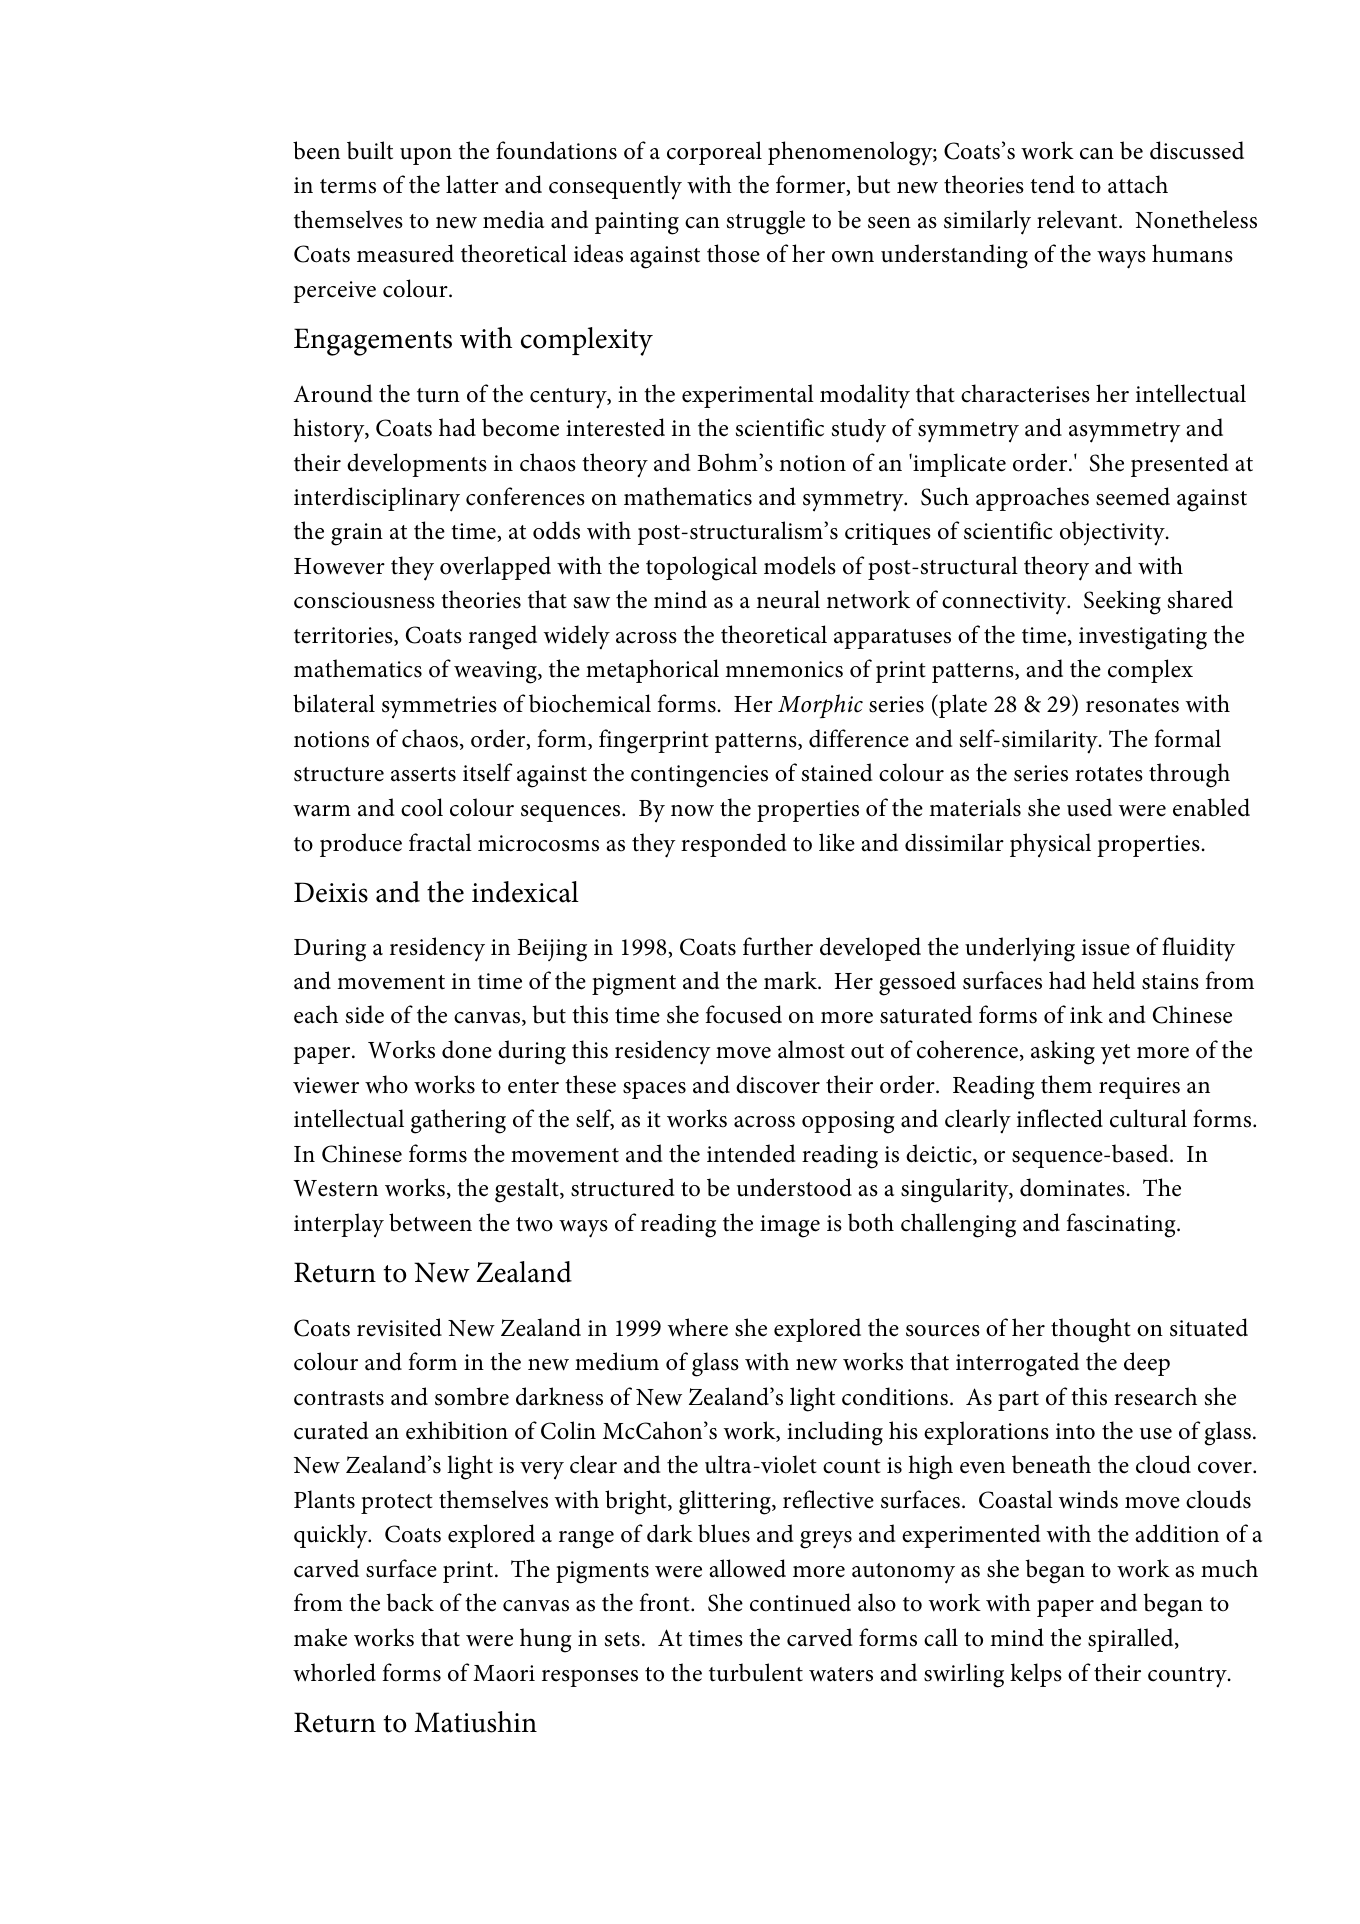 Image resolution: width=1360 pixels, height=1924 pixels. I want to click on attach, so click(1138, 184).
